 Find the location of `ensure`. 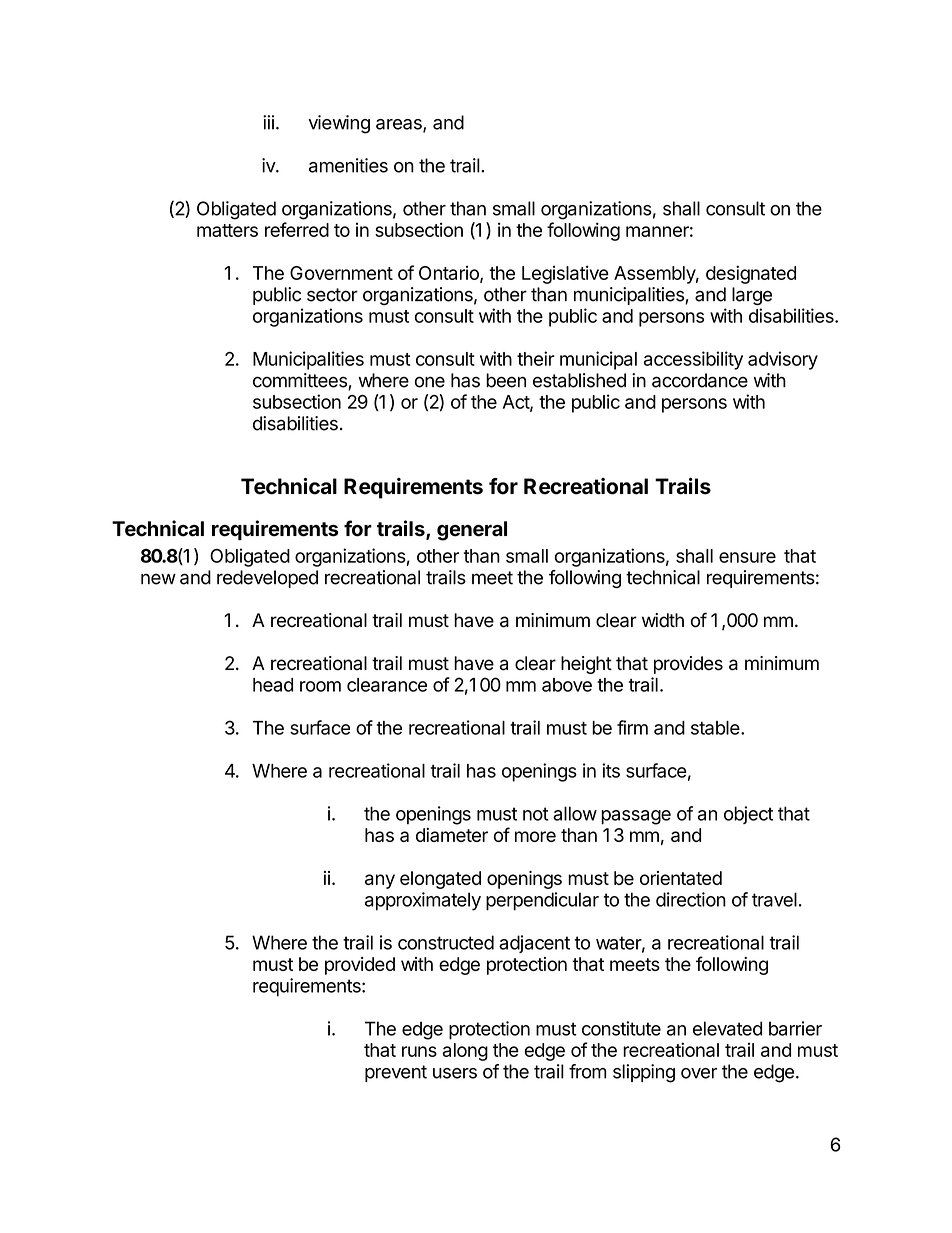

ensure is located at coordinates (747, 557).
